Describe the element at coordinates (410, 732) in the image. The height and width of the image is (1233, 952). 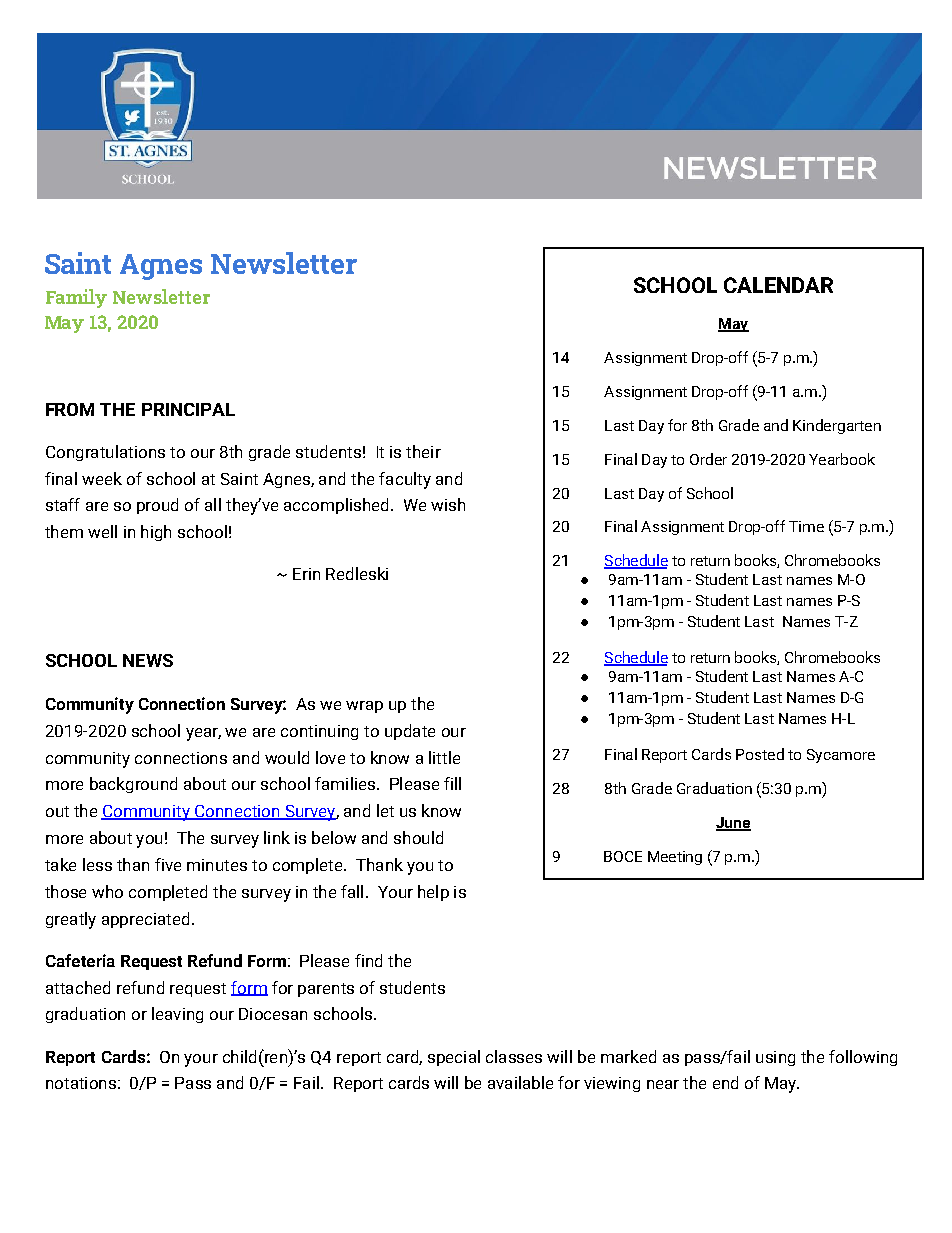
I see `update` at that location.
